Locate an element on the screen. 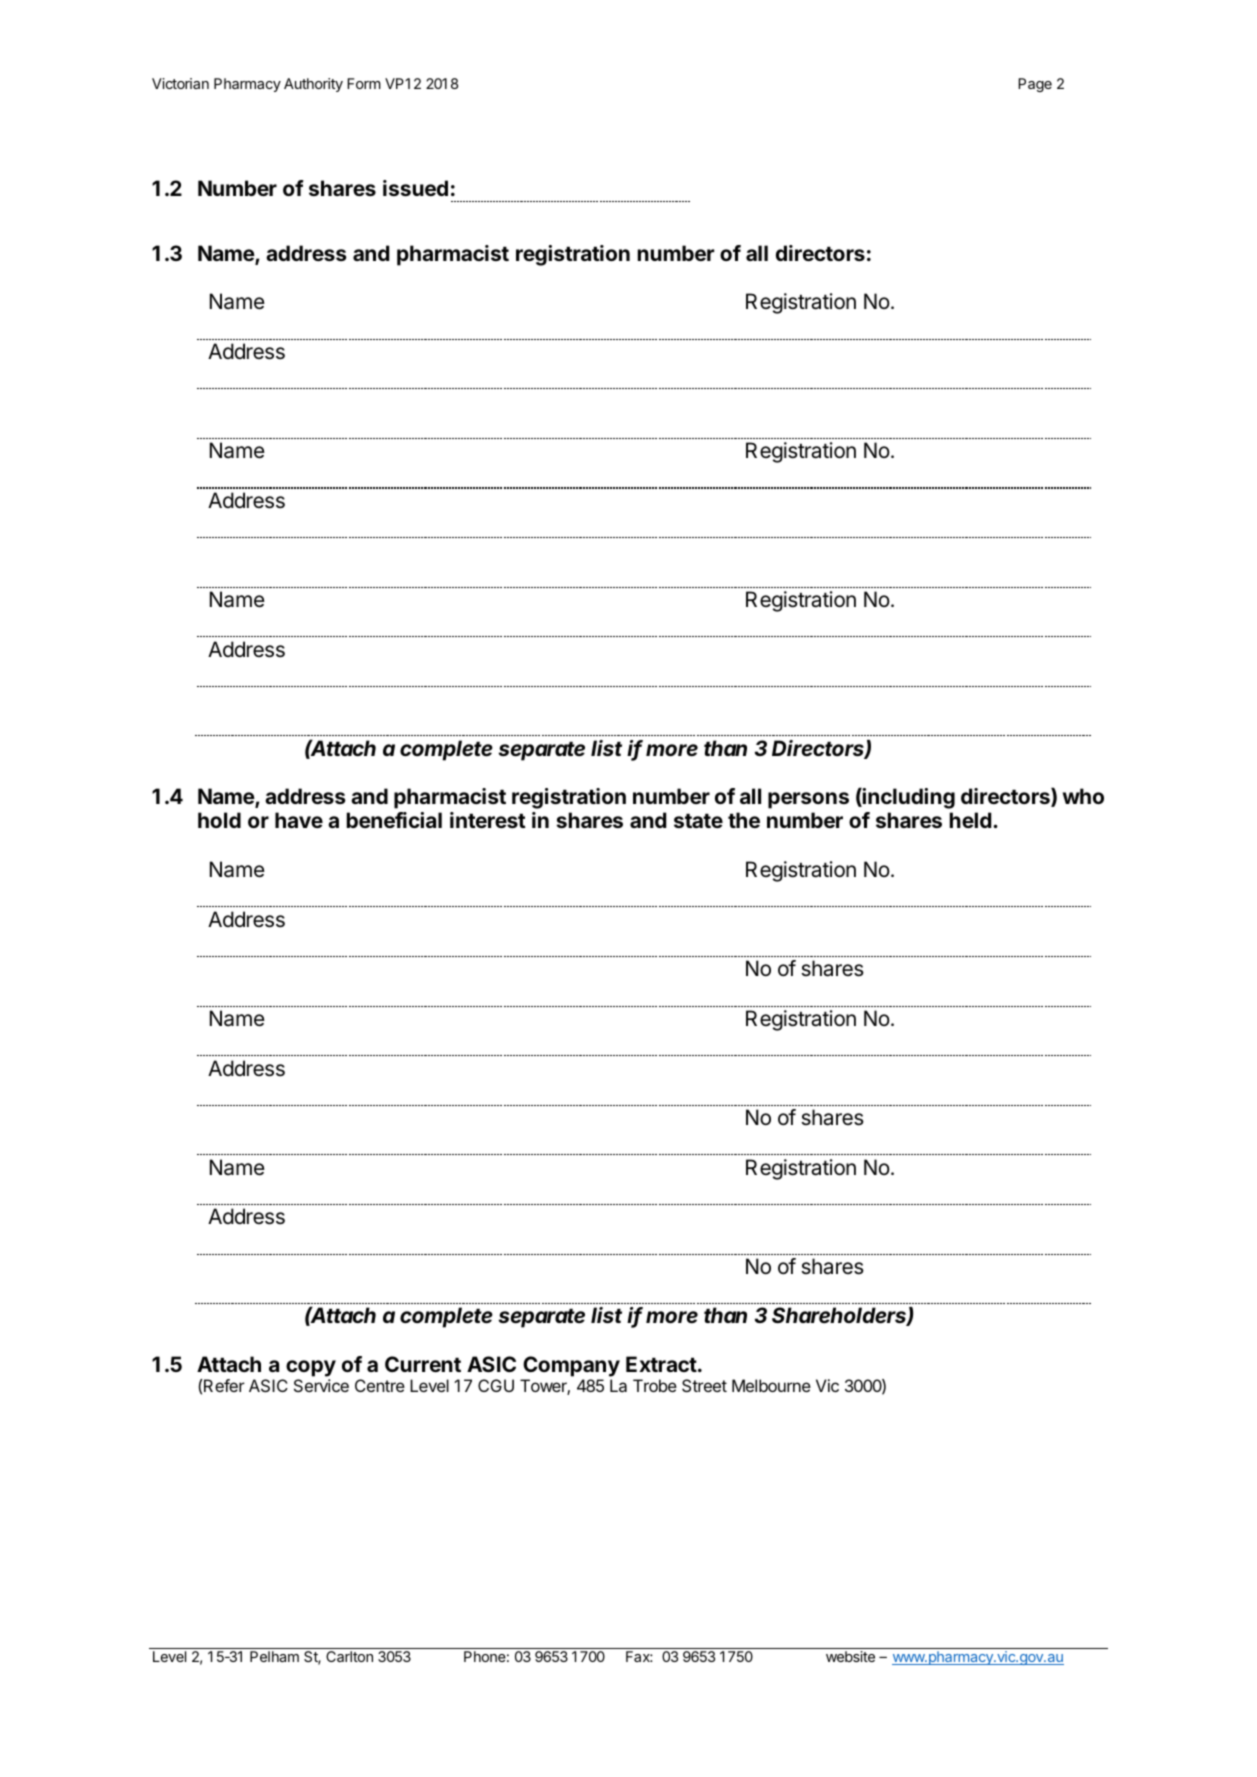 The height and width of the screenshot is (1777, 1257). Authority is located at coordinates (313, 85).
